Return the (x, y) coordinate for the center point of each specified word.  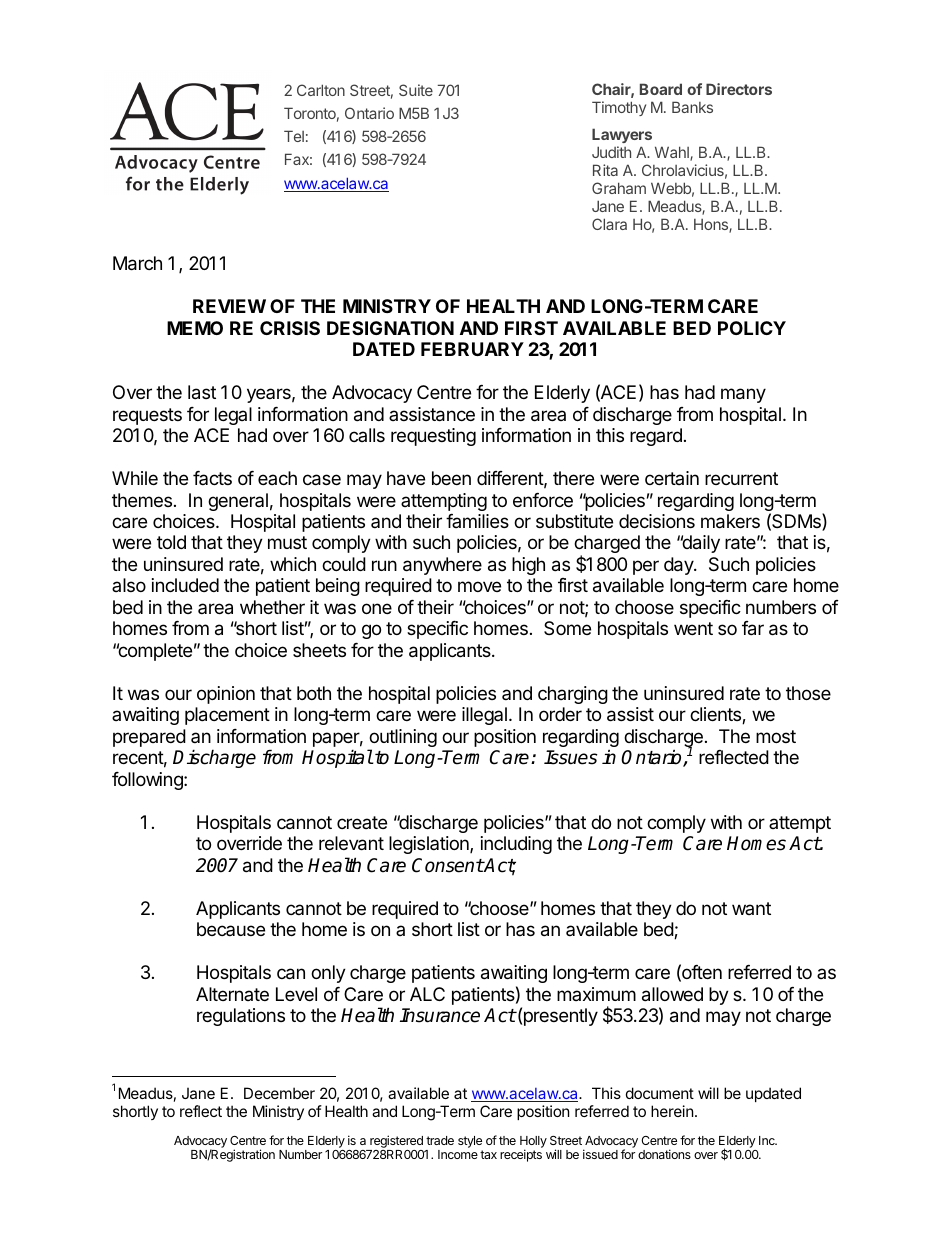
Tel (294, 136)
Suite (416, 90)
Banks (692, 107)
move (479, 586)
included (185, 585)
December (279, 1093)
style (470, 1143)
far (753, 628)
